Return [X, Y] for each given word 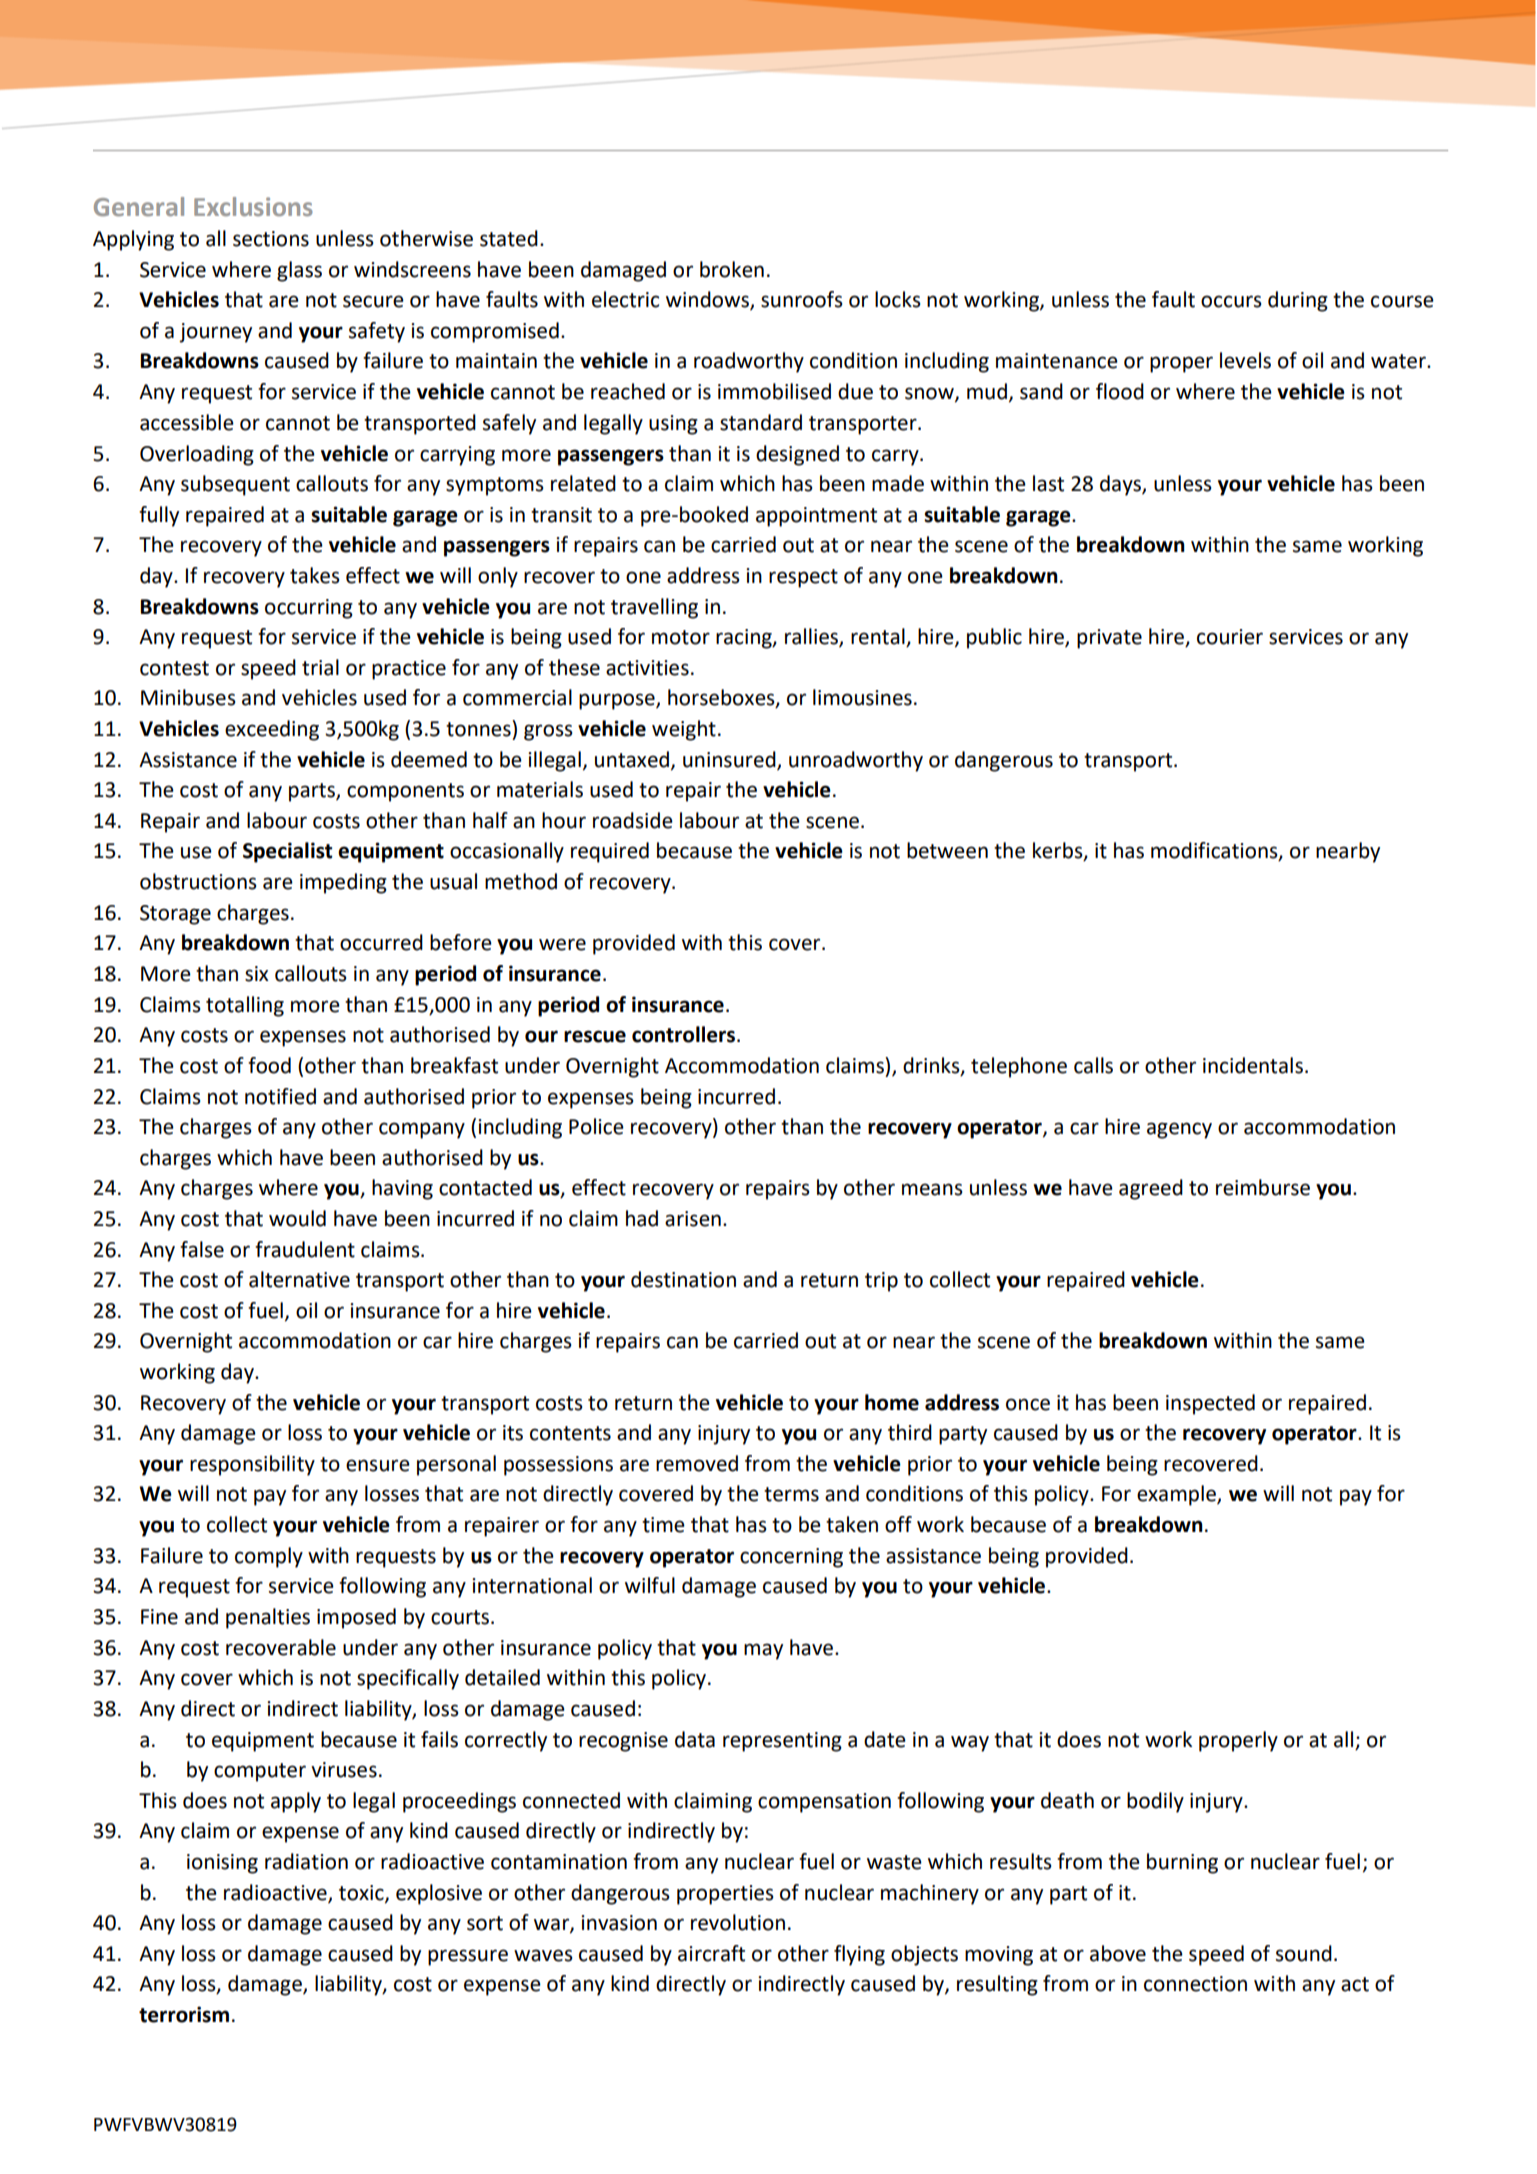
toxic [362, 1893]
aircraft [711, 1953]
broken [732, 269]
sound [1304, 1953]
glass [299, 271]
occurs [1231, 301]
